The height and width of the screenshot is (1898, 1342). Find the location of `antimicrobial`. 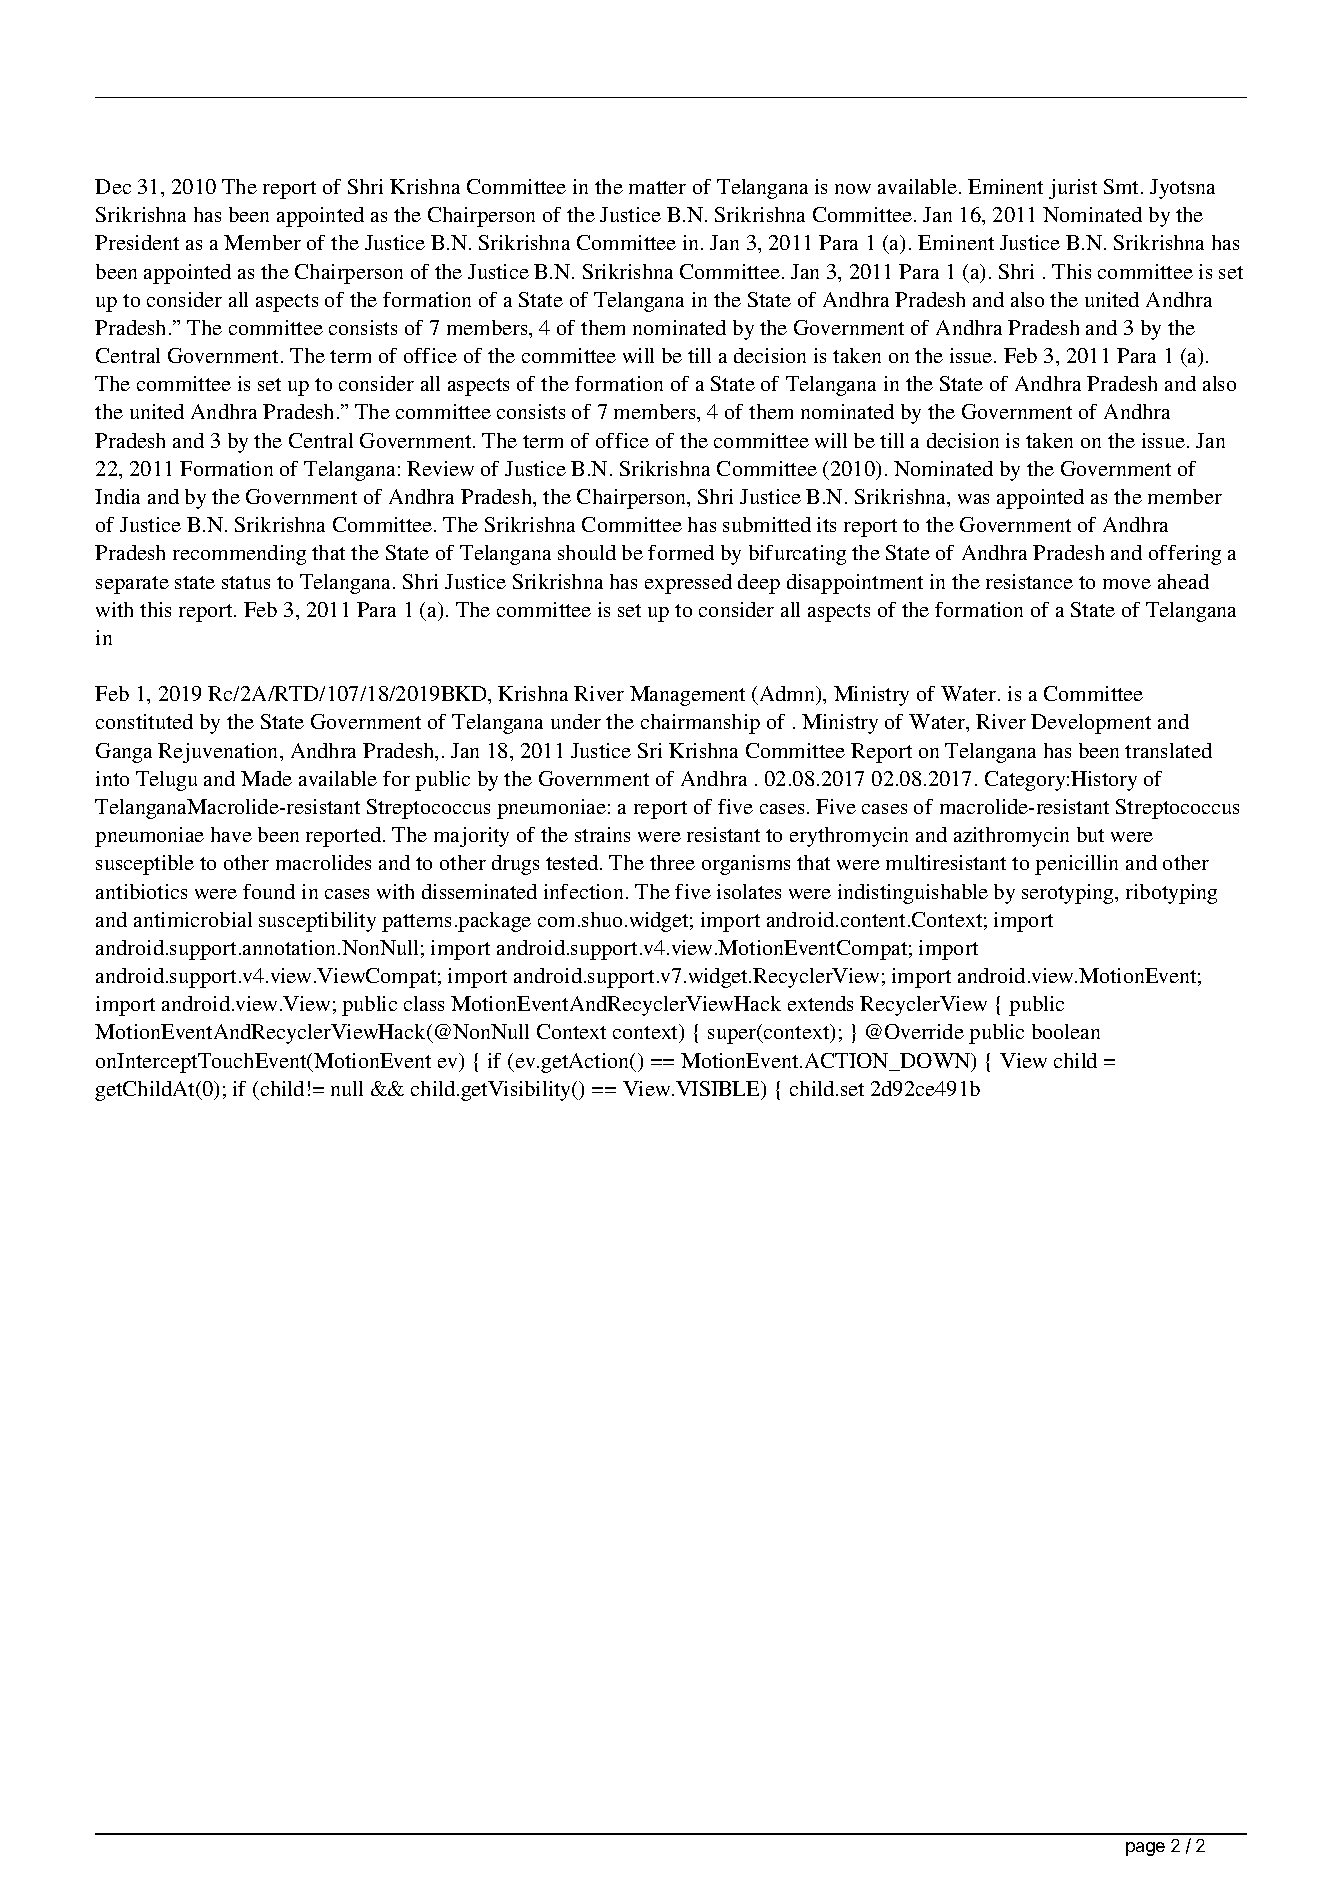

antimicrobial is located at coordinates (193, 919).
